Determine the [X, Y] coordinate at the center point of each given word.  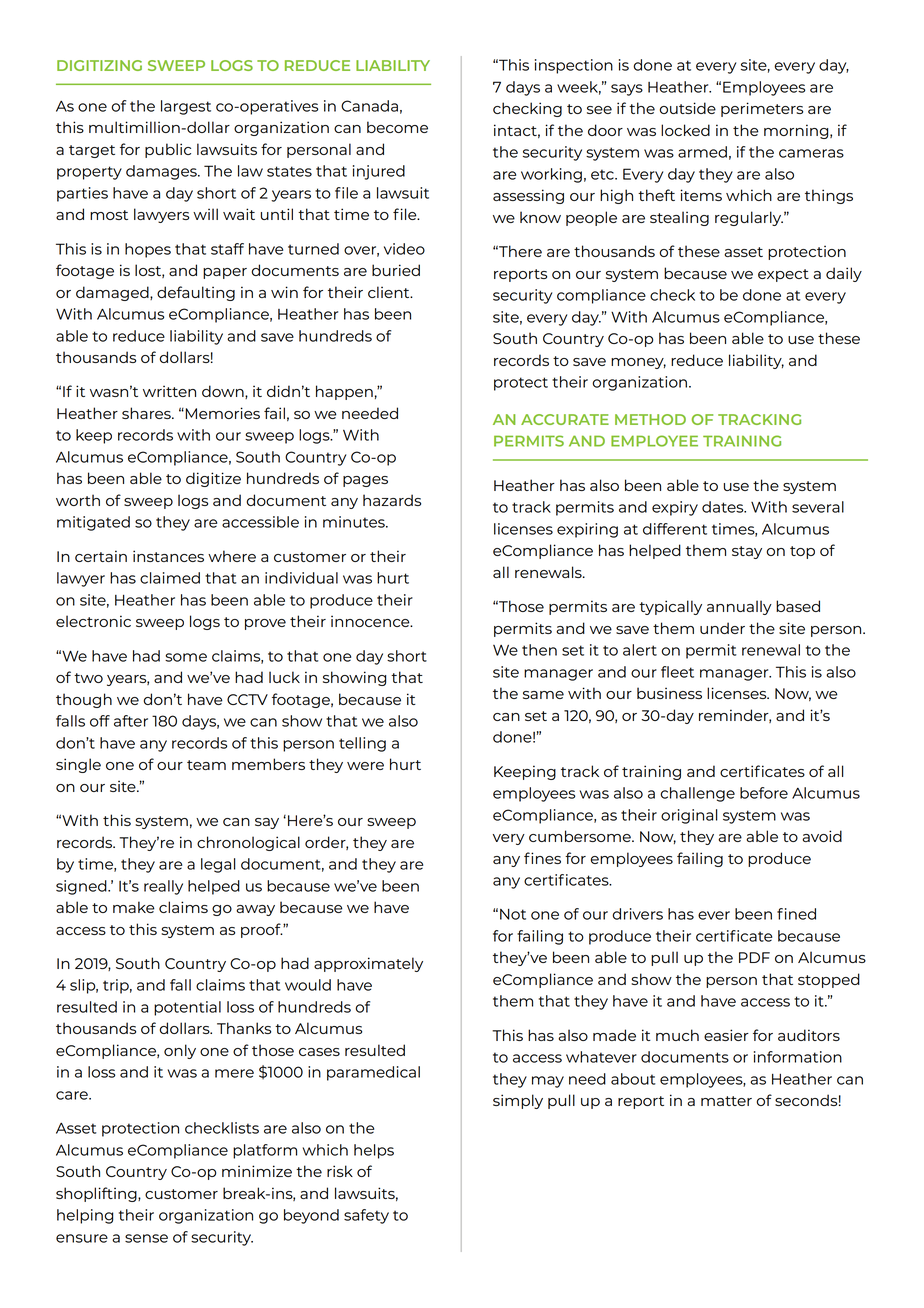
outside [688, 108]
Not [513, 914]
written [169, 391]
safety [366, 1216]
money [638, 363]
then [539, 650]
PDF [754, 957]
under [722, 628]
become [397, 127]
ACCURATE [565, 419]
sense [146, 1238]
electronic [93, 621]
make [134, 907]
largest [186, 107]
